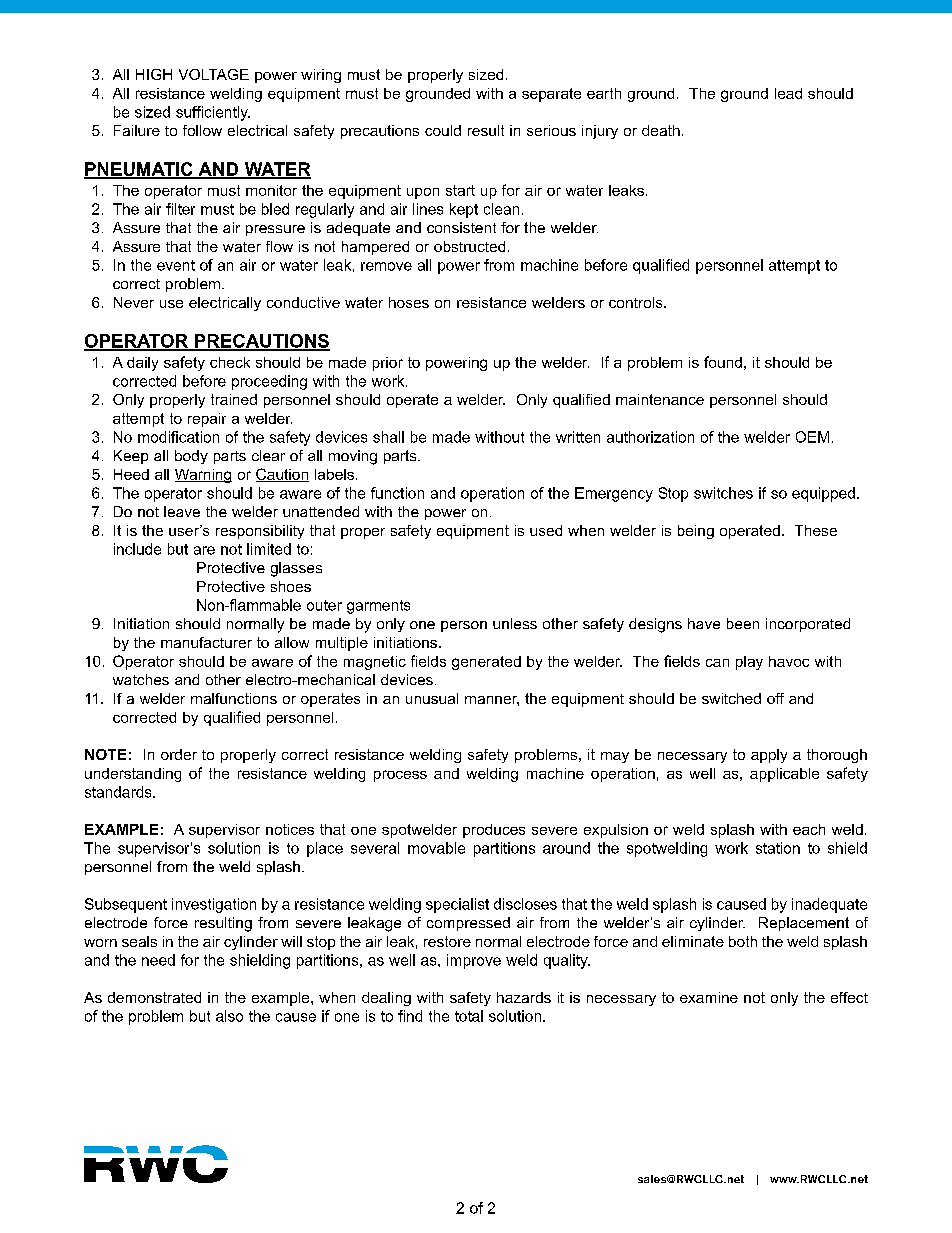 The image size is (952, 1233). What do you see at coordinates (409, 302) in the document?
I see `hoses` at bounding box center [409, 302].
